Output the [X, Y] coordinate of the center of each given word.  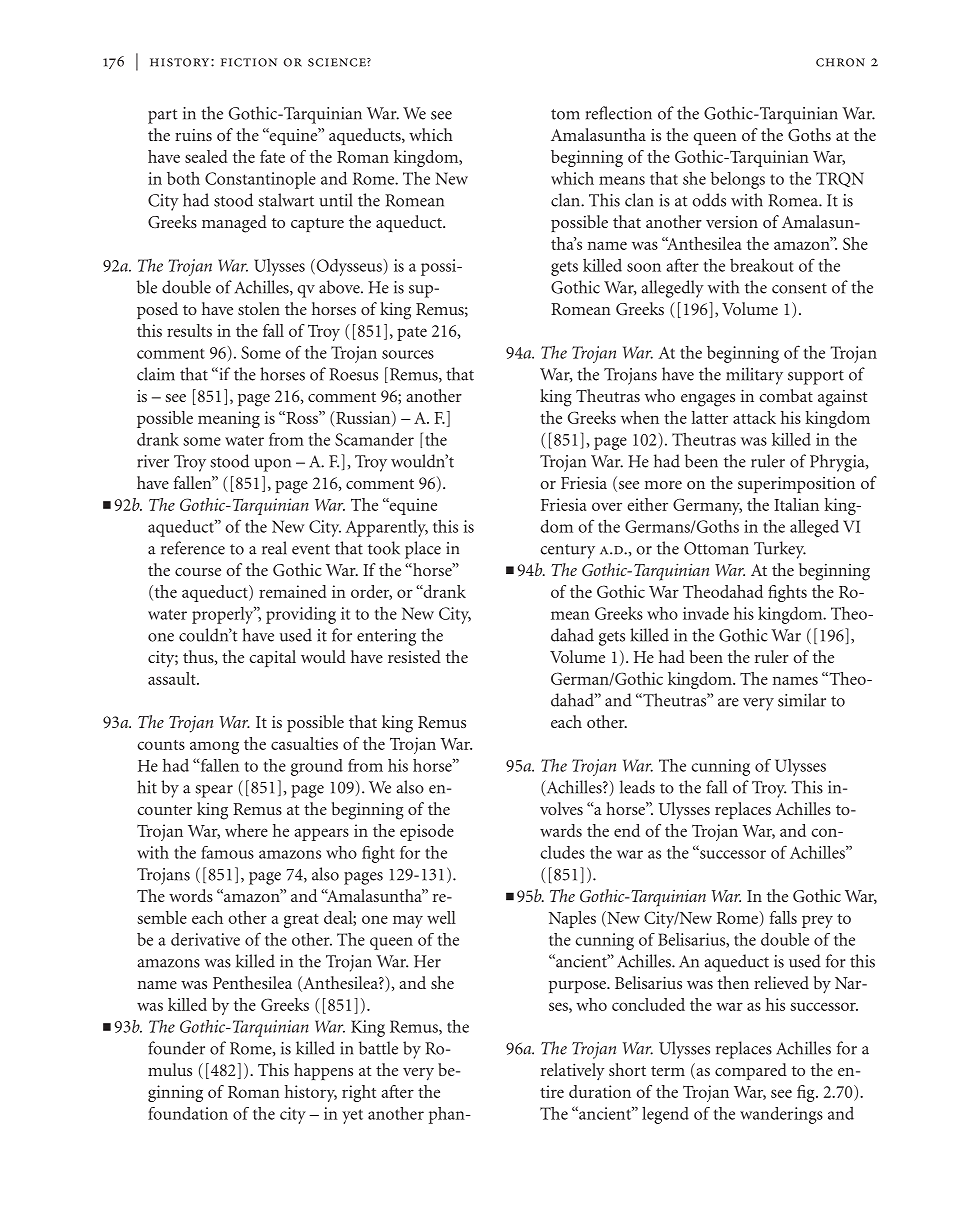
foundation [188, 1113]
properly [224, 615]
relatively [573, 1071]
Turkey [780, 550]
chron [840, 62]
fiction [249, 62]
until [335, 200]
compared [751, 1071]
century [567, 551]
